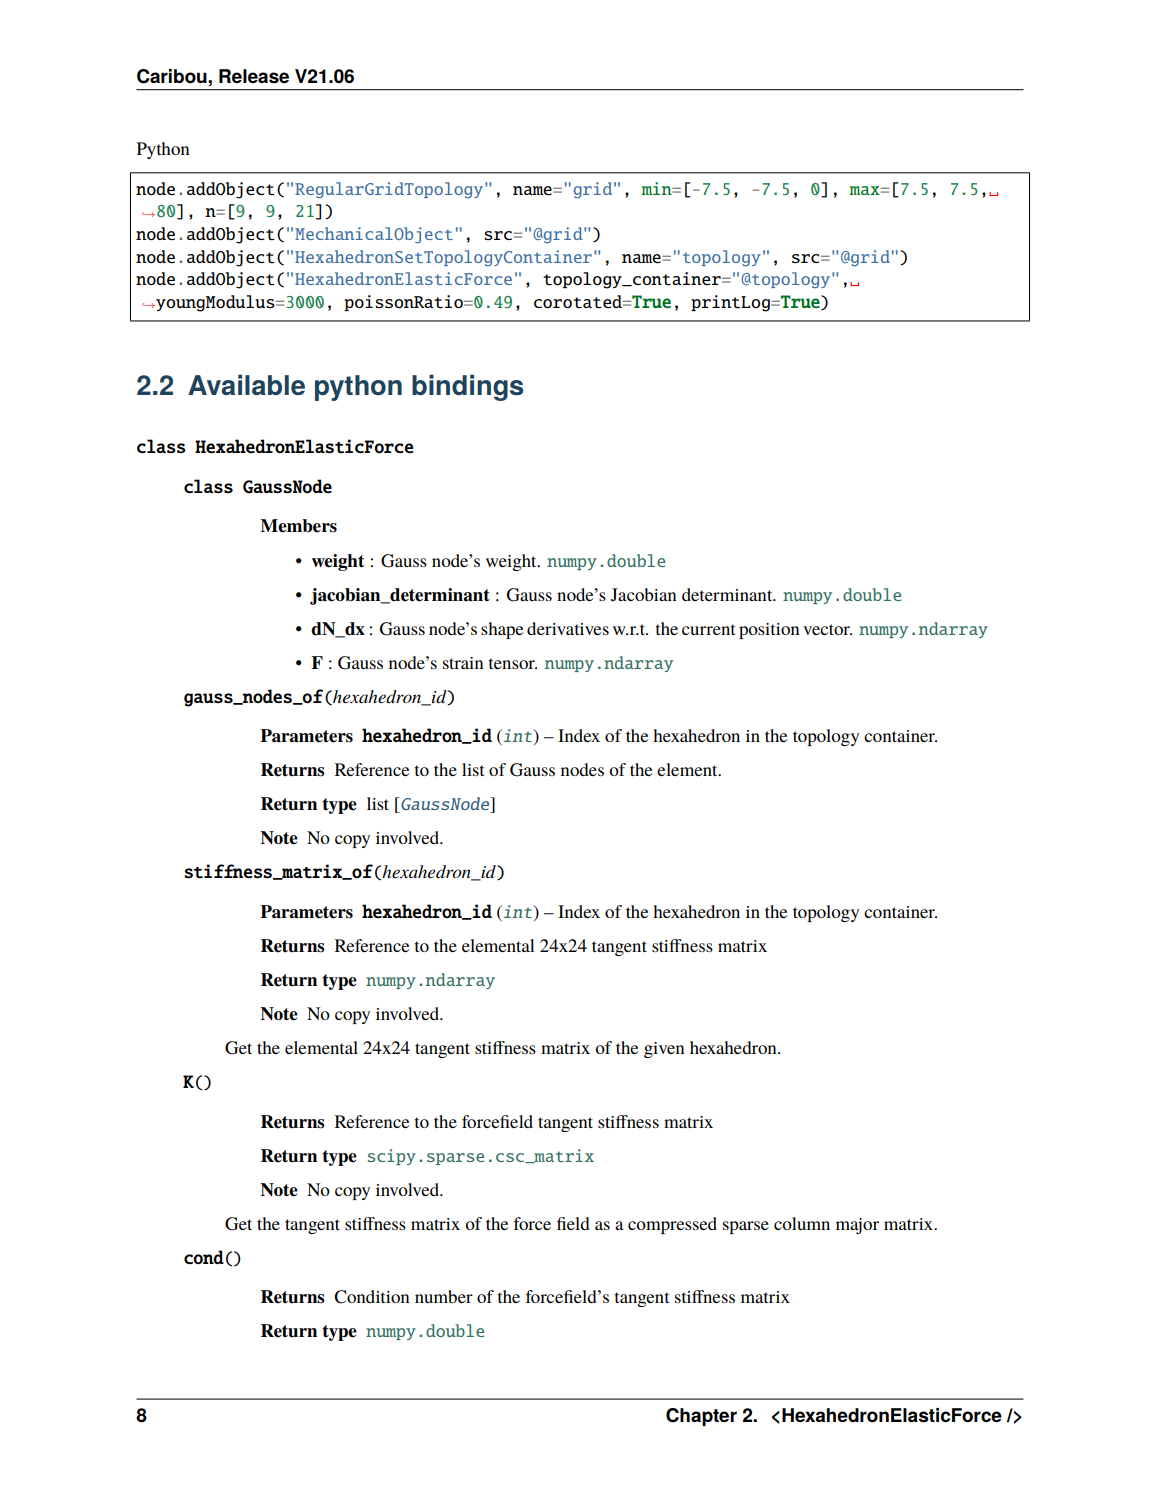 The height and width of the screenshot is (1502, 1160). Describe the element at coordinates (802, 1223) in the screenshot. I see `column` at that location.
